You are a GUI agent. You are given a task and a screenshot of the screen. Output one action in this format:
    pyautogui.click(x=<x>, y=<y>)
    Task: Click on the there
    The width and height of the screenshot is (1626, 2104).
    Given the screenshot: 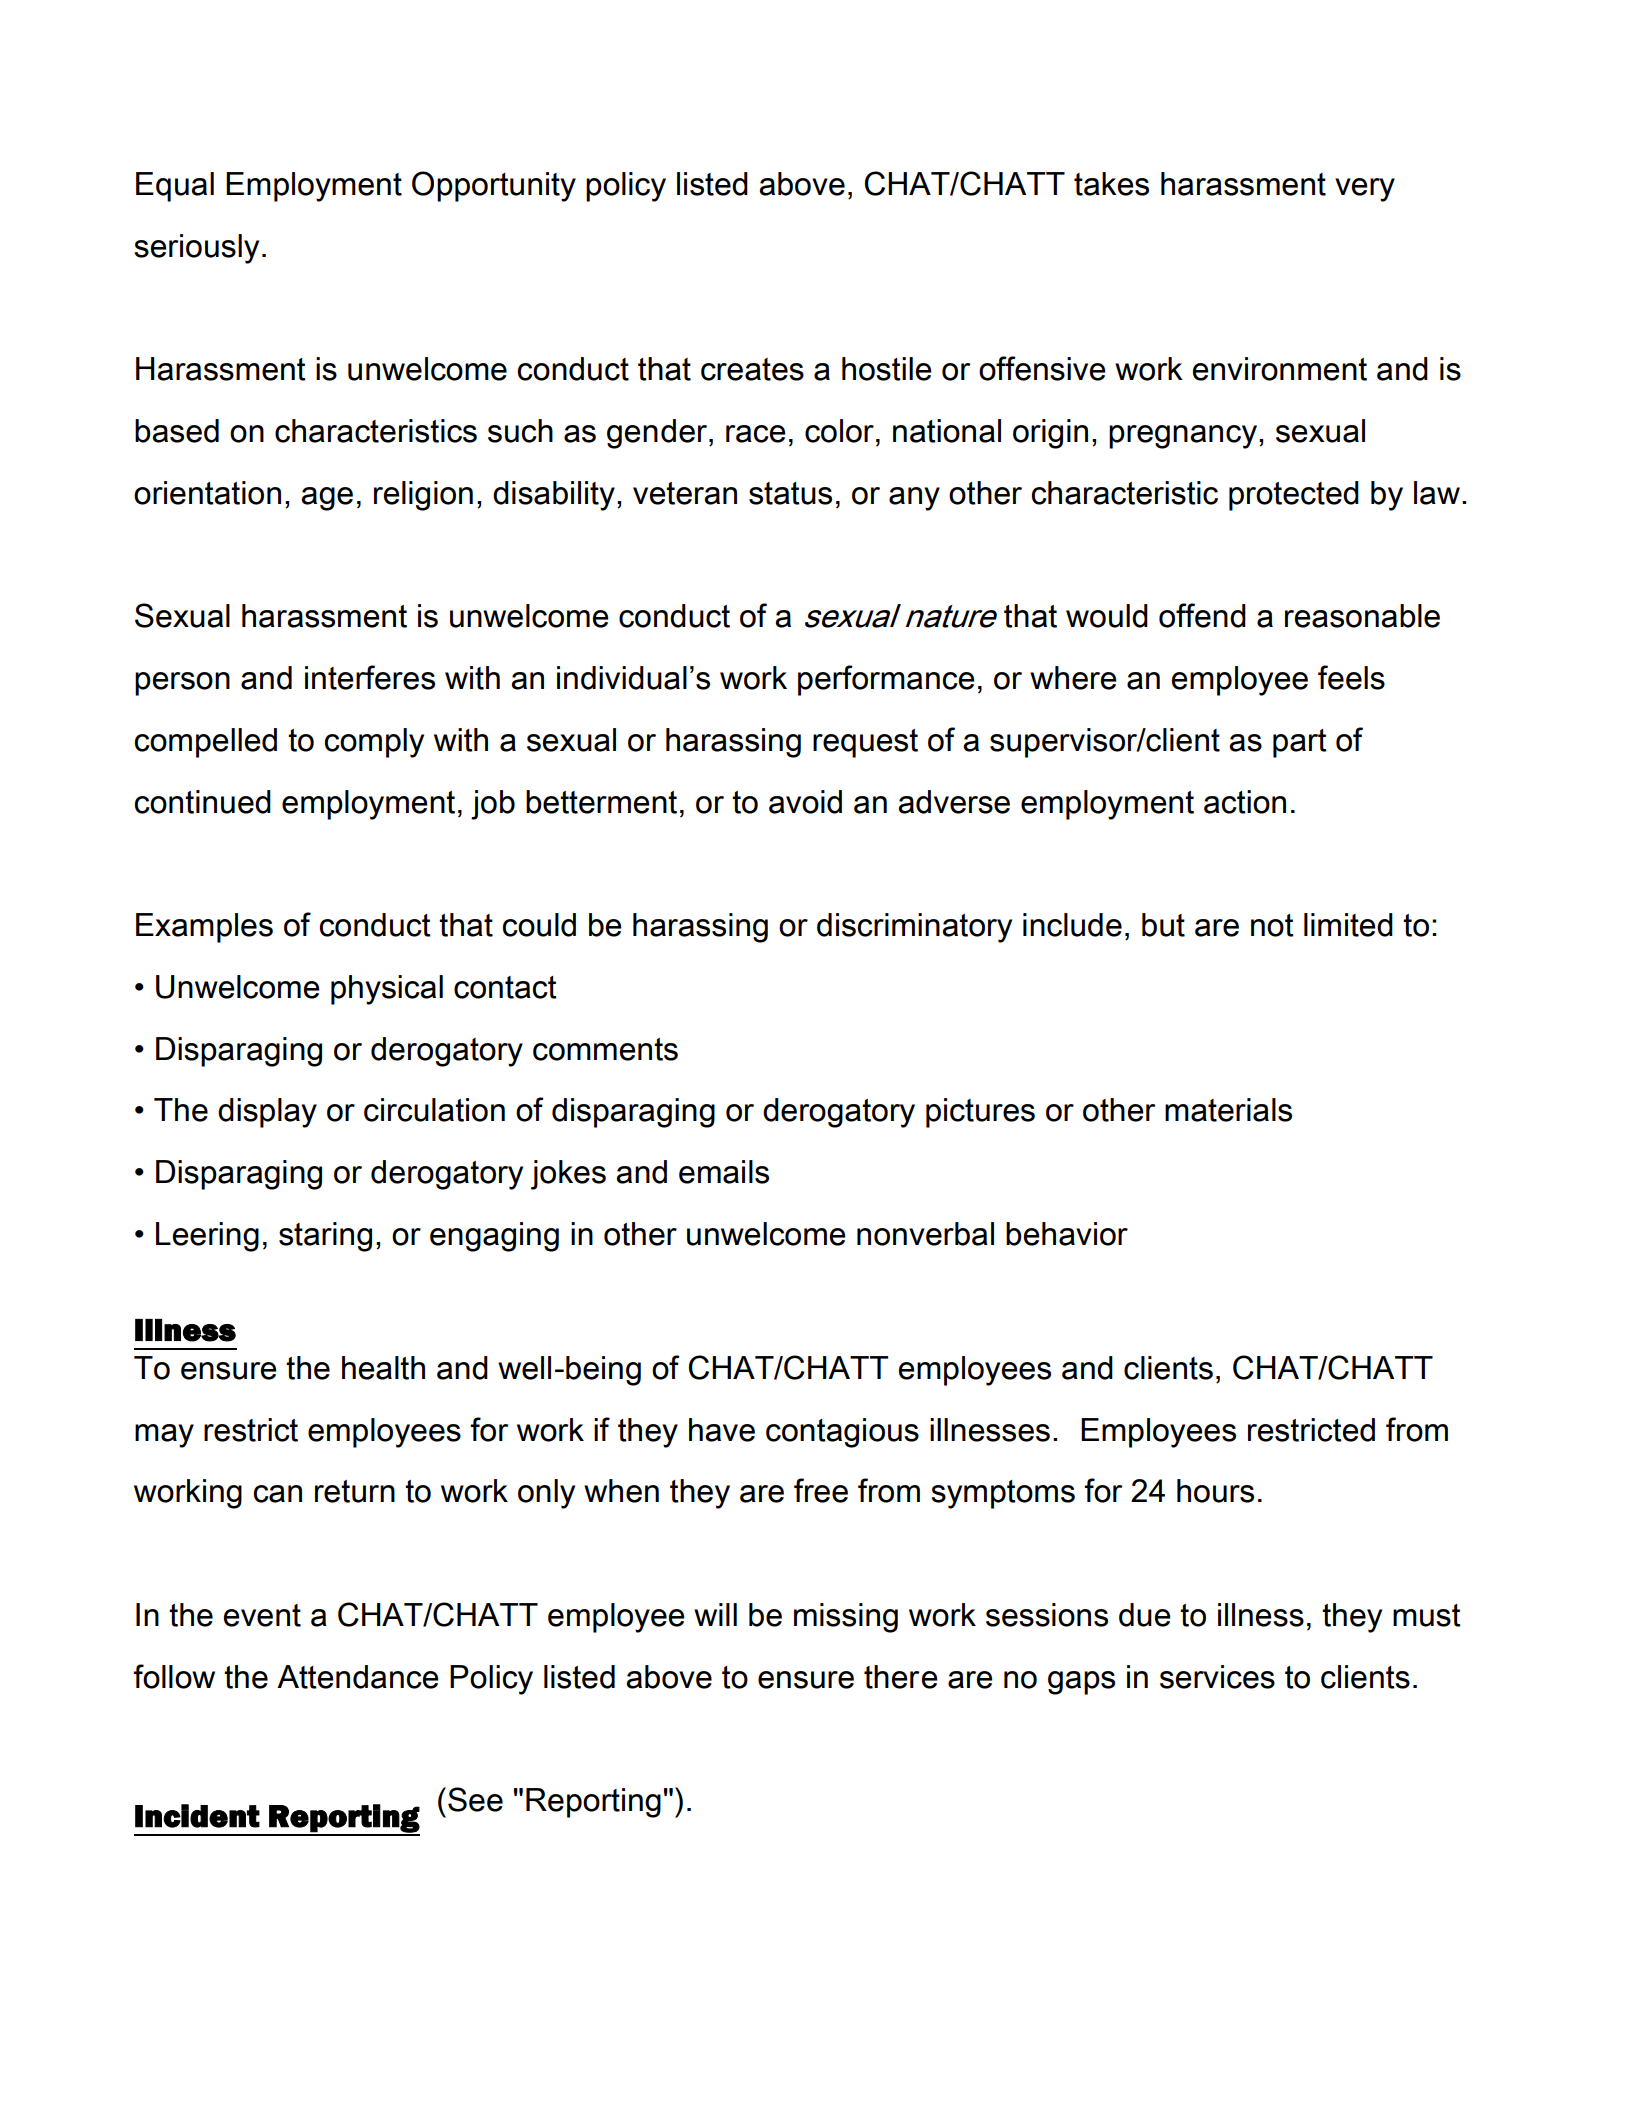 What is the action you would take?
    pyautogui.click(x=901, y=1677)
